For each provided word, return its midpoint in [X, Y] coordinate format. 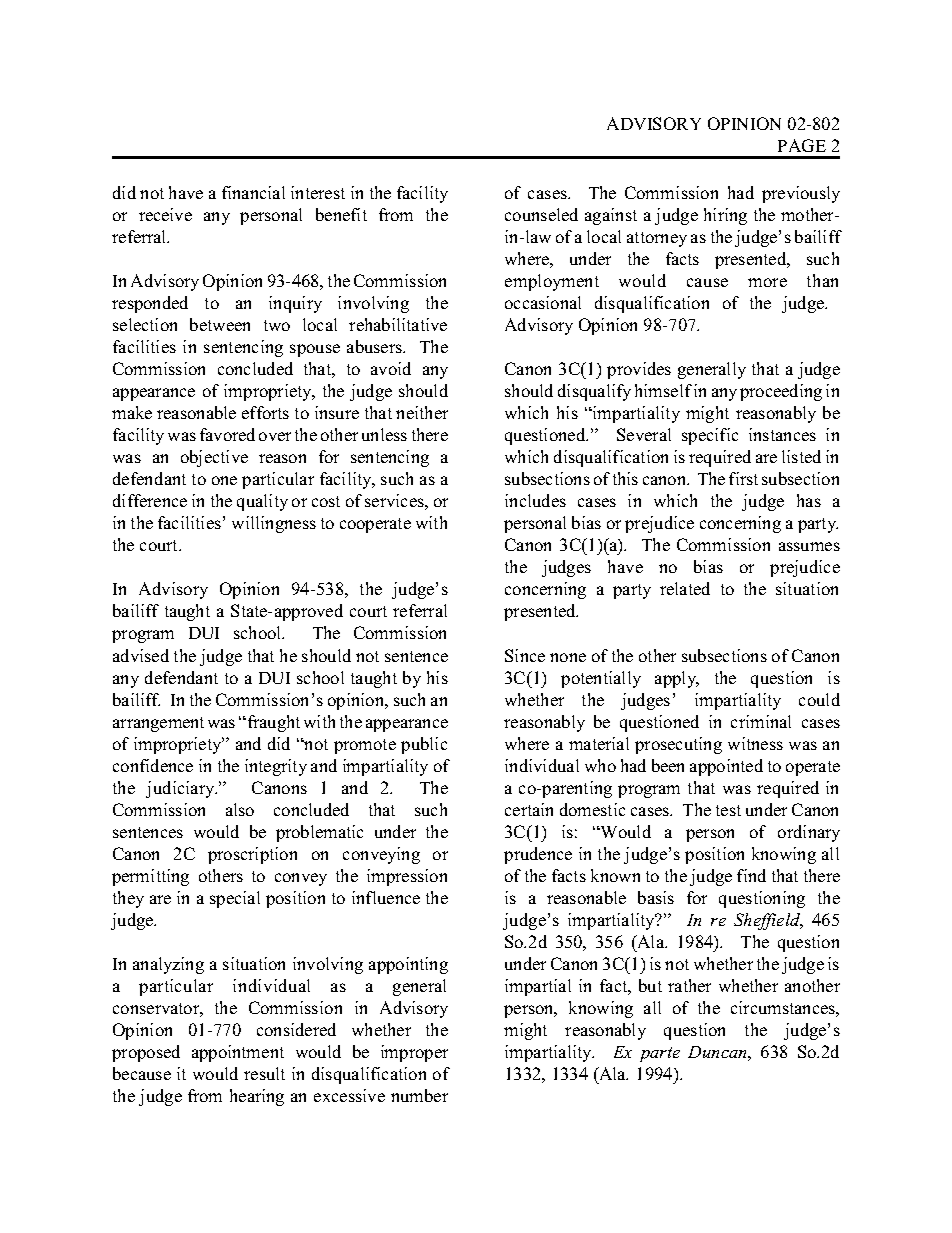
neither [422, 412]
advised [141, 655]
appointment [238, 1053]
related [685, 588]
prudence [538, 855]
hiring [725, 216]
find [751, 875]
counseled [541, 214]
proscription [252, 855]
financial [253, 192]
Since [525, 655]
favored [227, 434]
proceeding [781, 392]
